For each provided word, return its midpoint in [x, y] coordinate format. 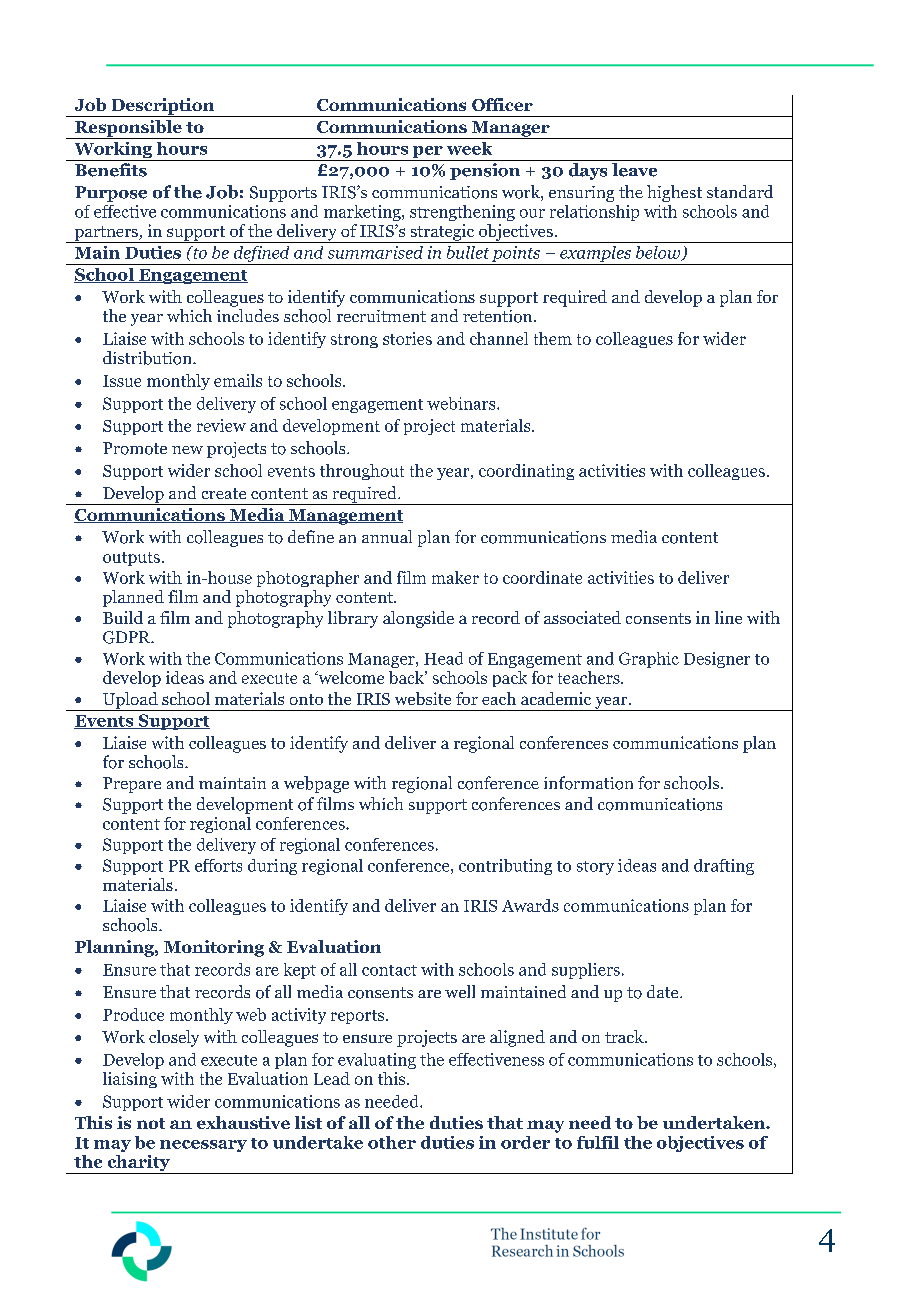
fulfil [598, 1142]
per [427, 153]
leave [634, 170]
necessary [203, 1146]
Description [163, 107]
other [392, 1142]
